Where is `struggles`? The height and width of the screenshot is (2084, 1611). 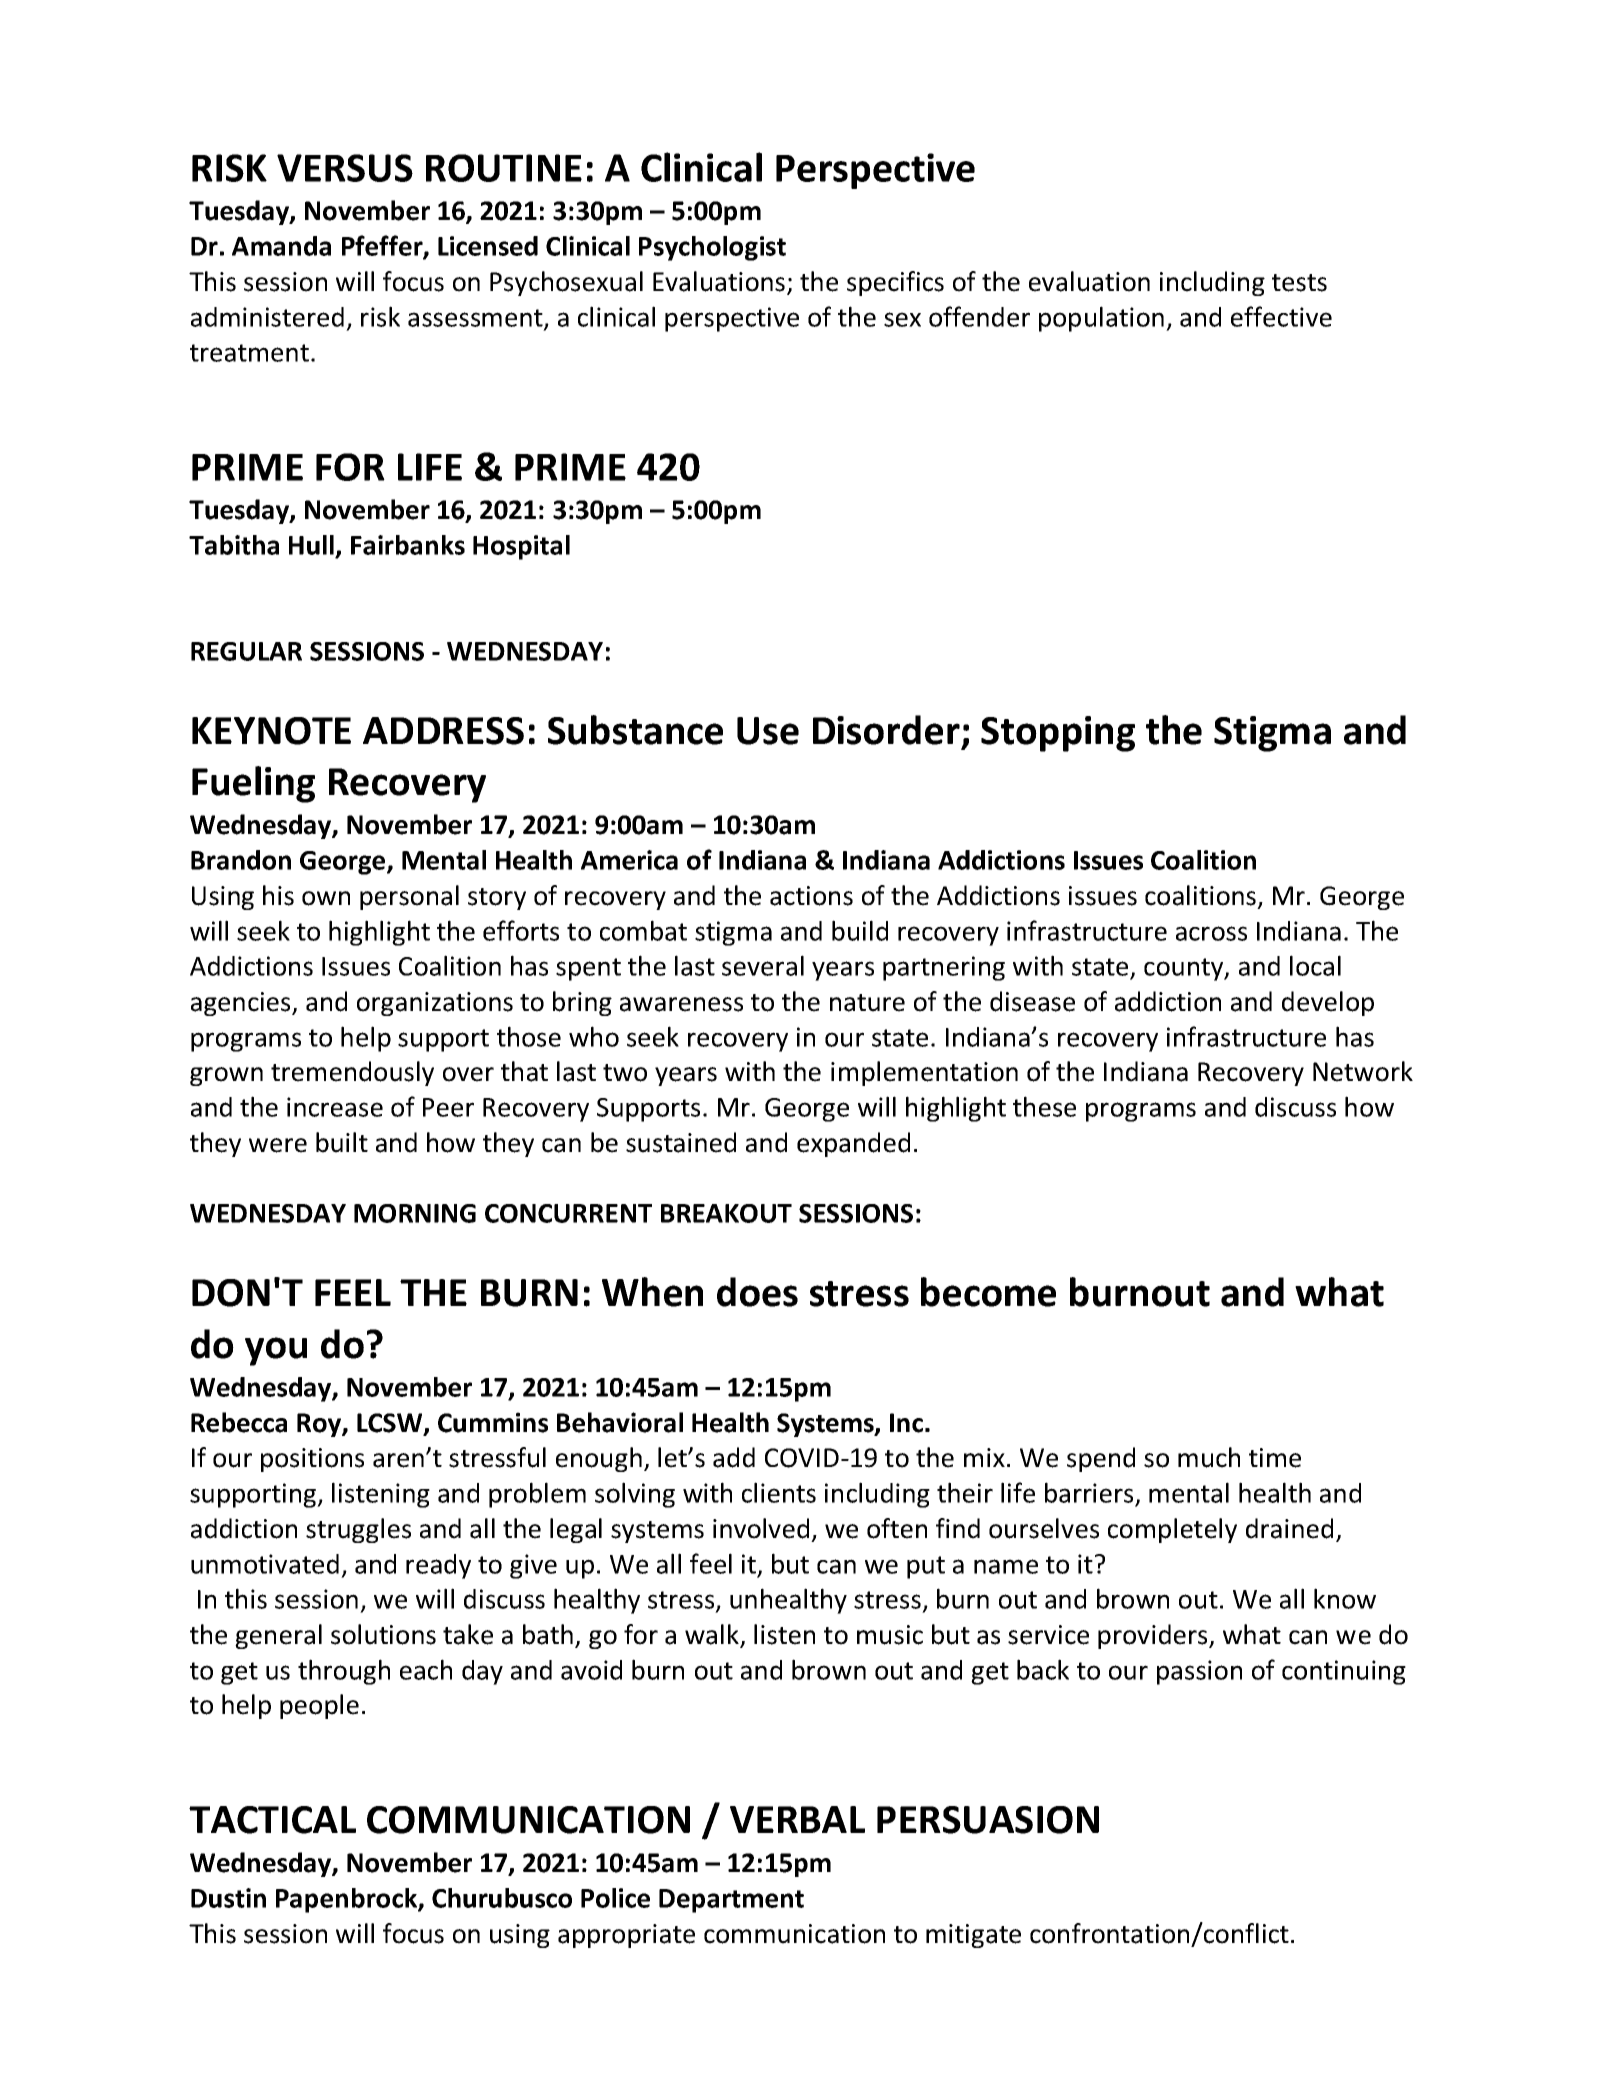 struggles is located at coordinates (358, 1530).
